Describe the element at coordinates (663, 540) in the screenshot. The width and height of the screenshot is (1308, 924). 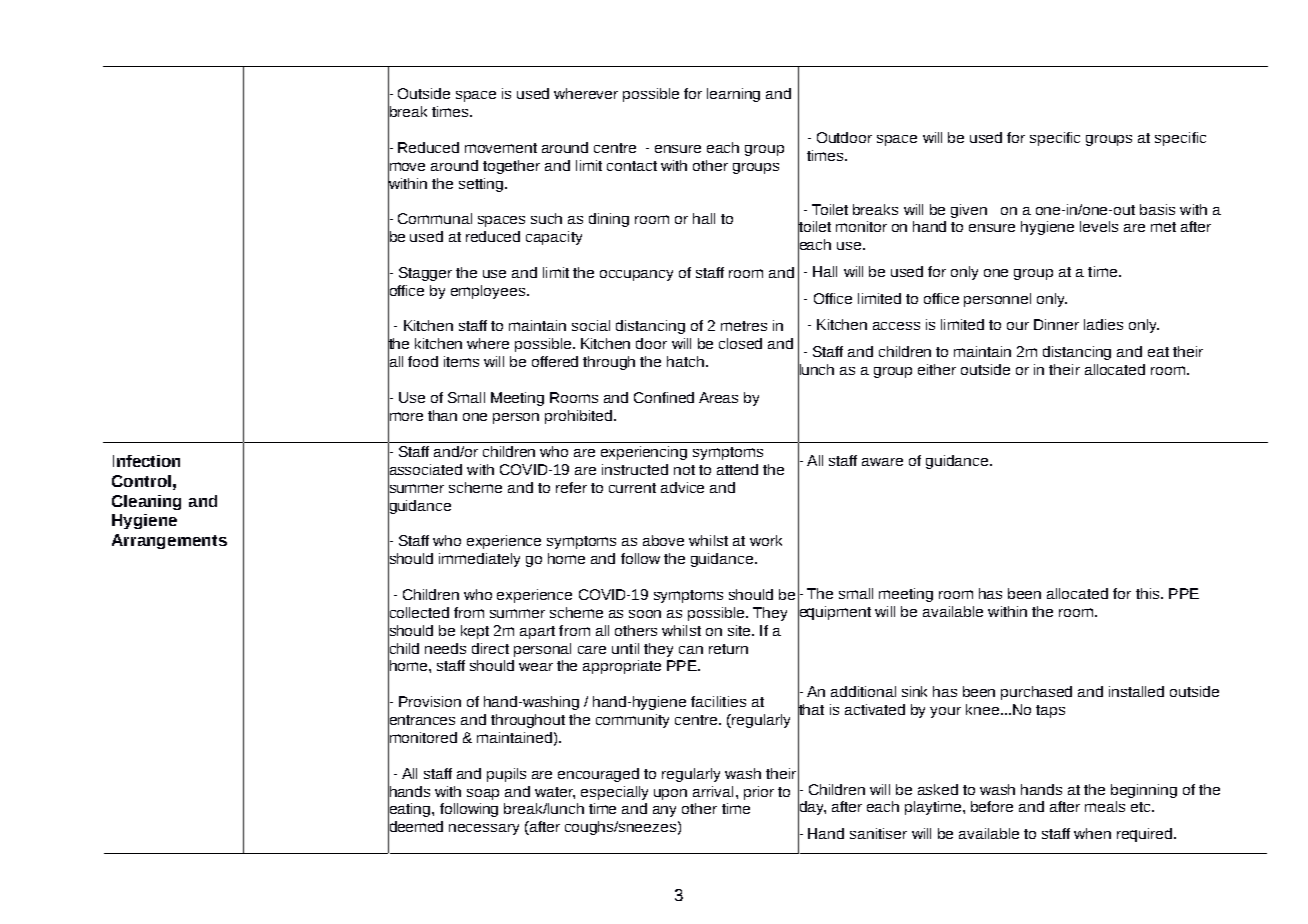
I see `above` at that location.
